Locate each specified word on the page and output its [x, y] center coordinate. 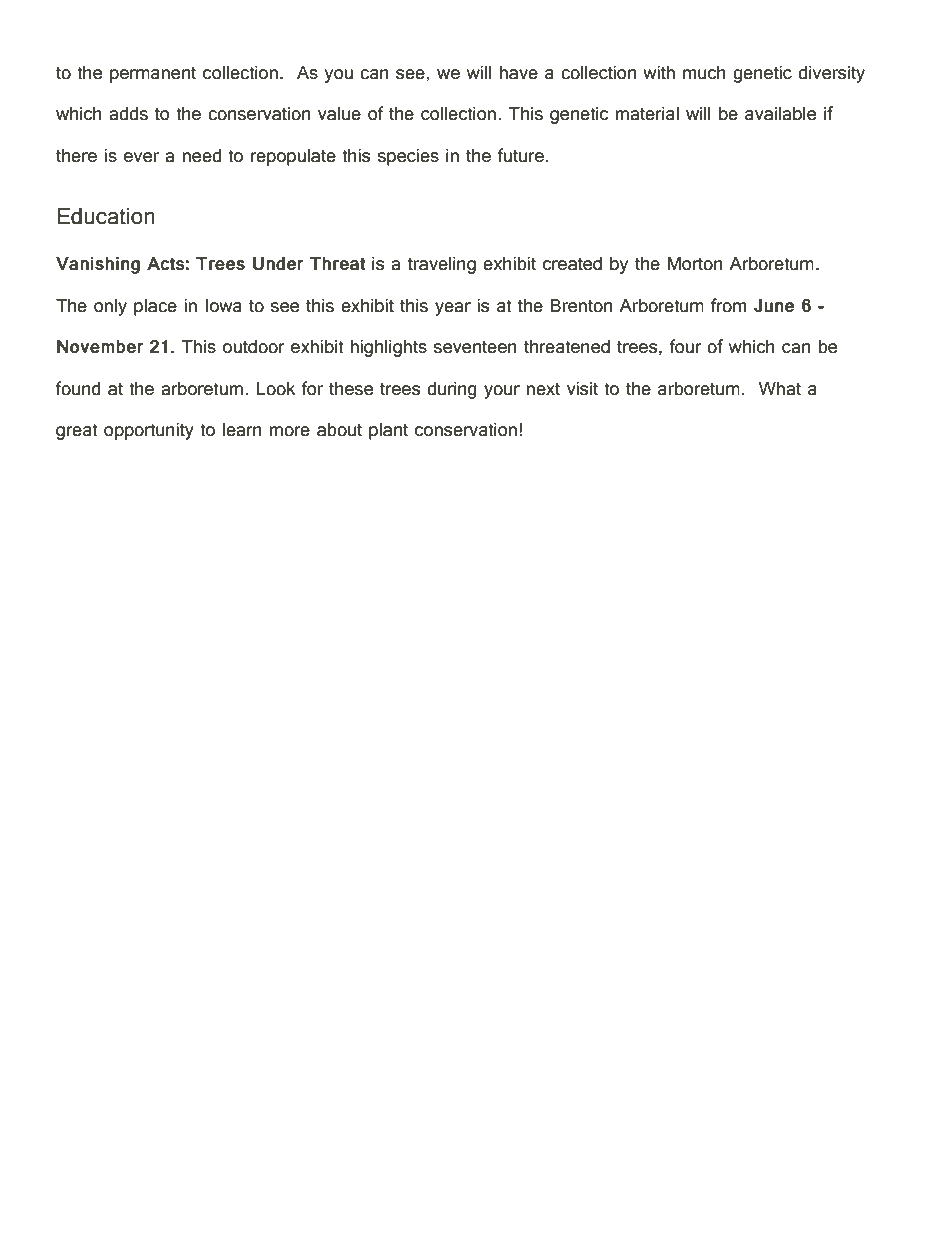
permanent [153, 75]
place [155, 307]
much [704, 73]
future [520, 155]
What [780, 389]
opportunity [149, 431]
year [453, 309]
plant [388, 431]
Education [106, 216]
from [728, 305]
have [519, 73]
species [408, 157]
